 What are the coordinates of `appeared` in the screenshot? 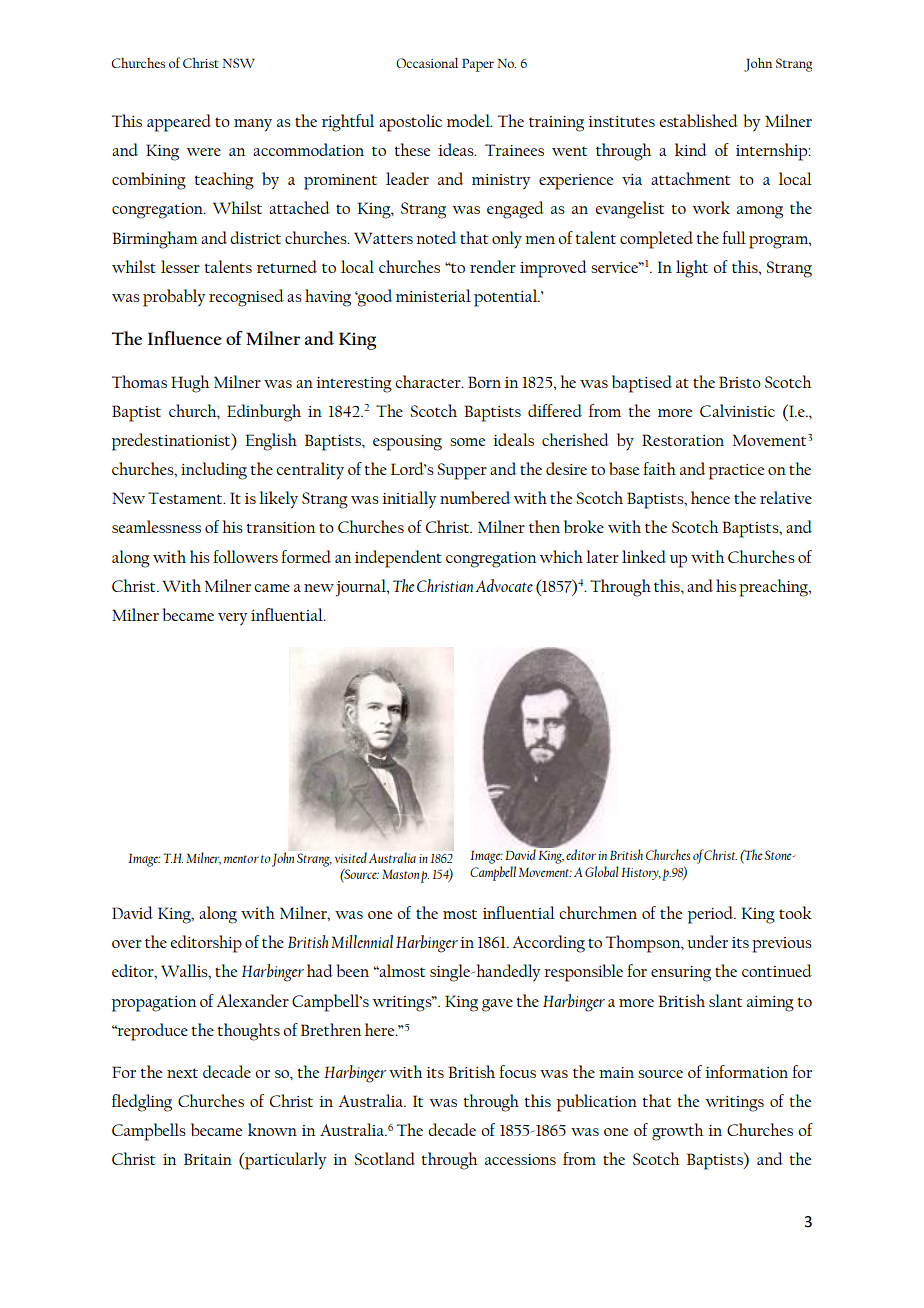 It's located at (179, 123).
